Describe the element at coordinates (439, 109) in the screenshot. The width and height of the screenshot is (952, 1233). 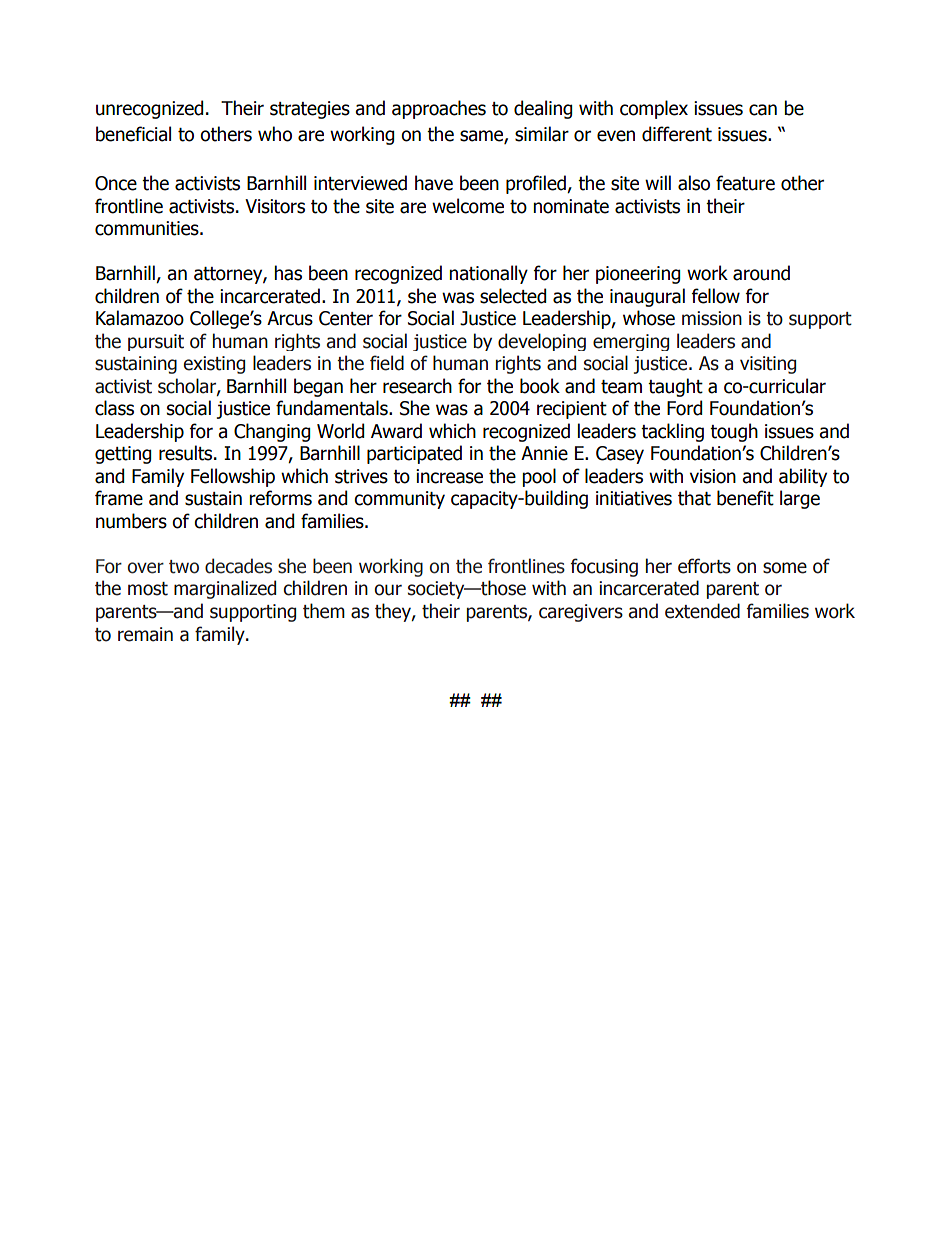
I see `approaches` at that location.
